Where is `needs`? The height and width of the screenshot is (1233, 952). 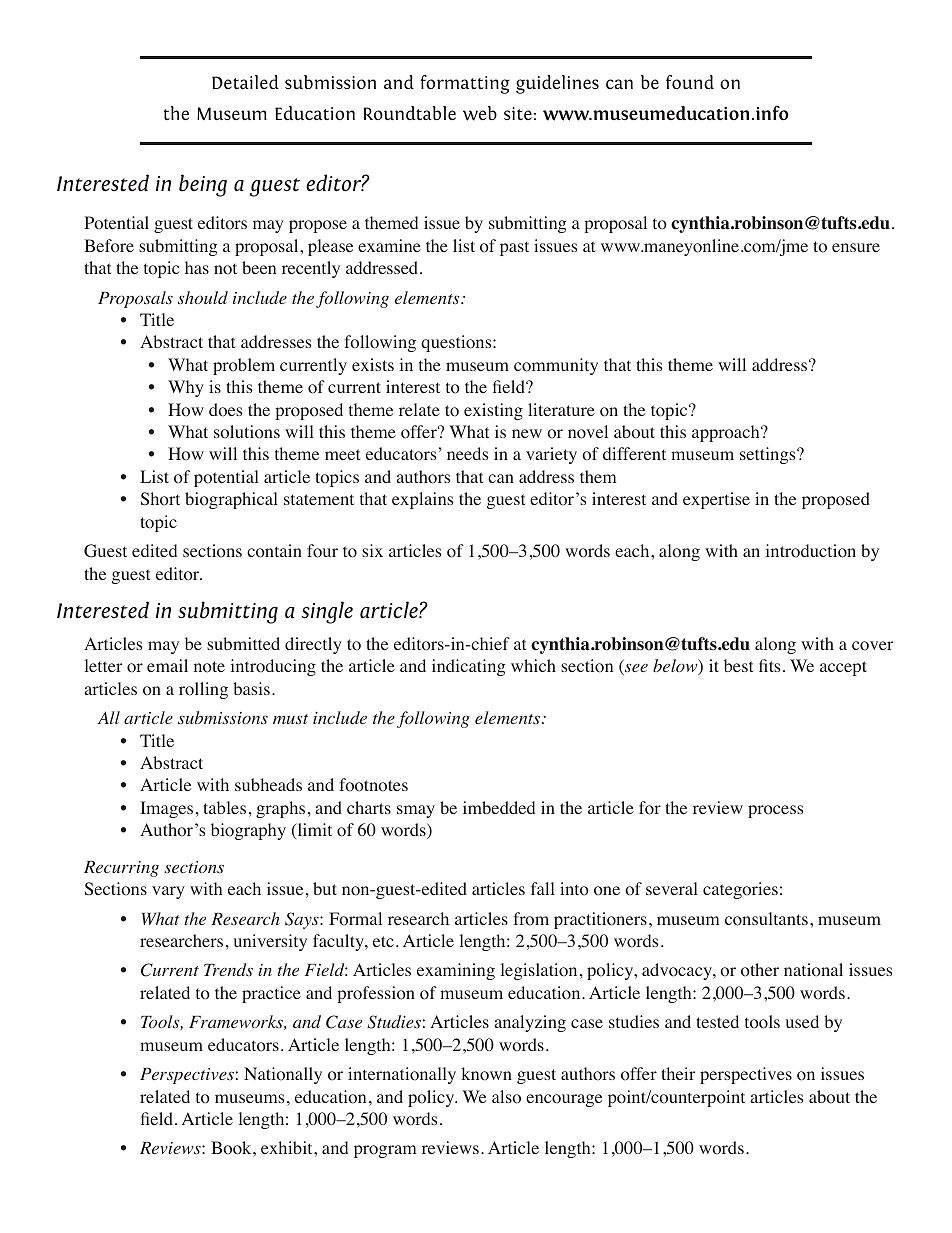 needs is located at coordinates (467, 453).
